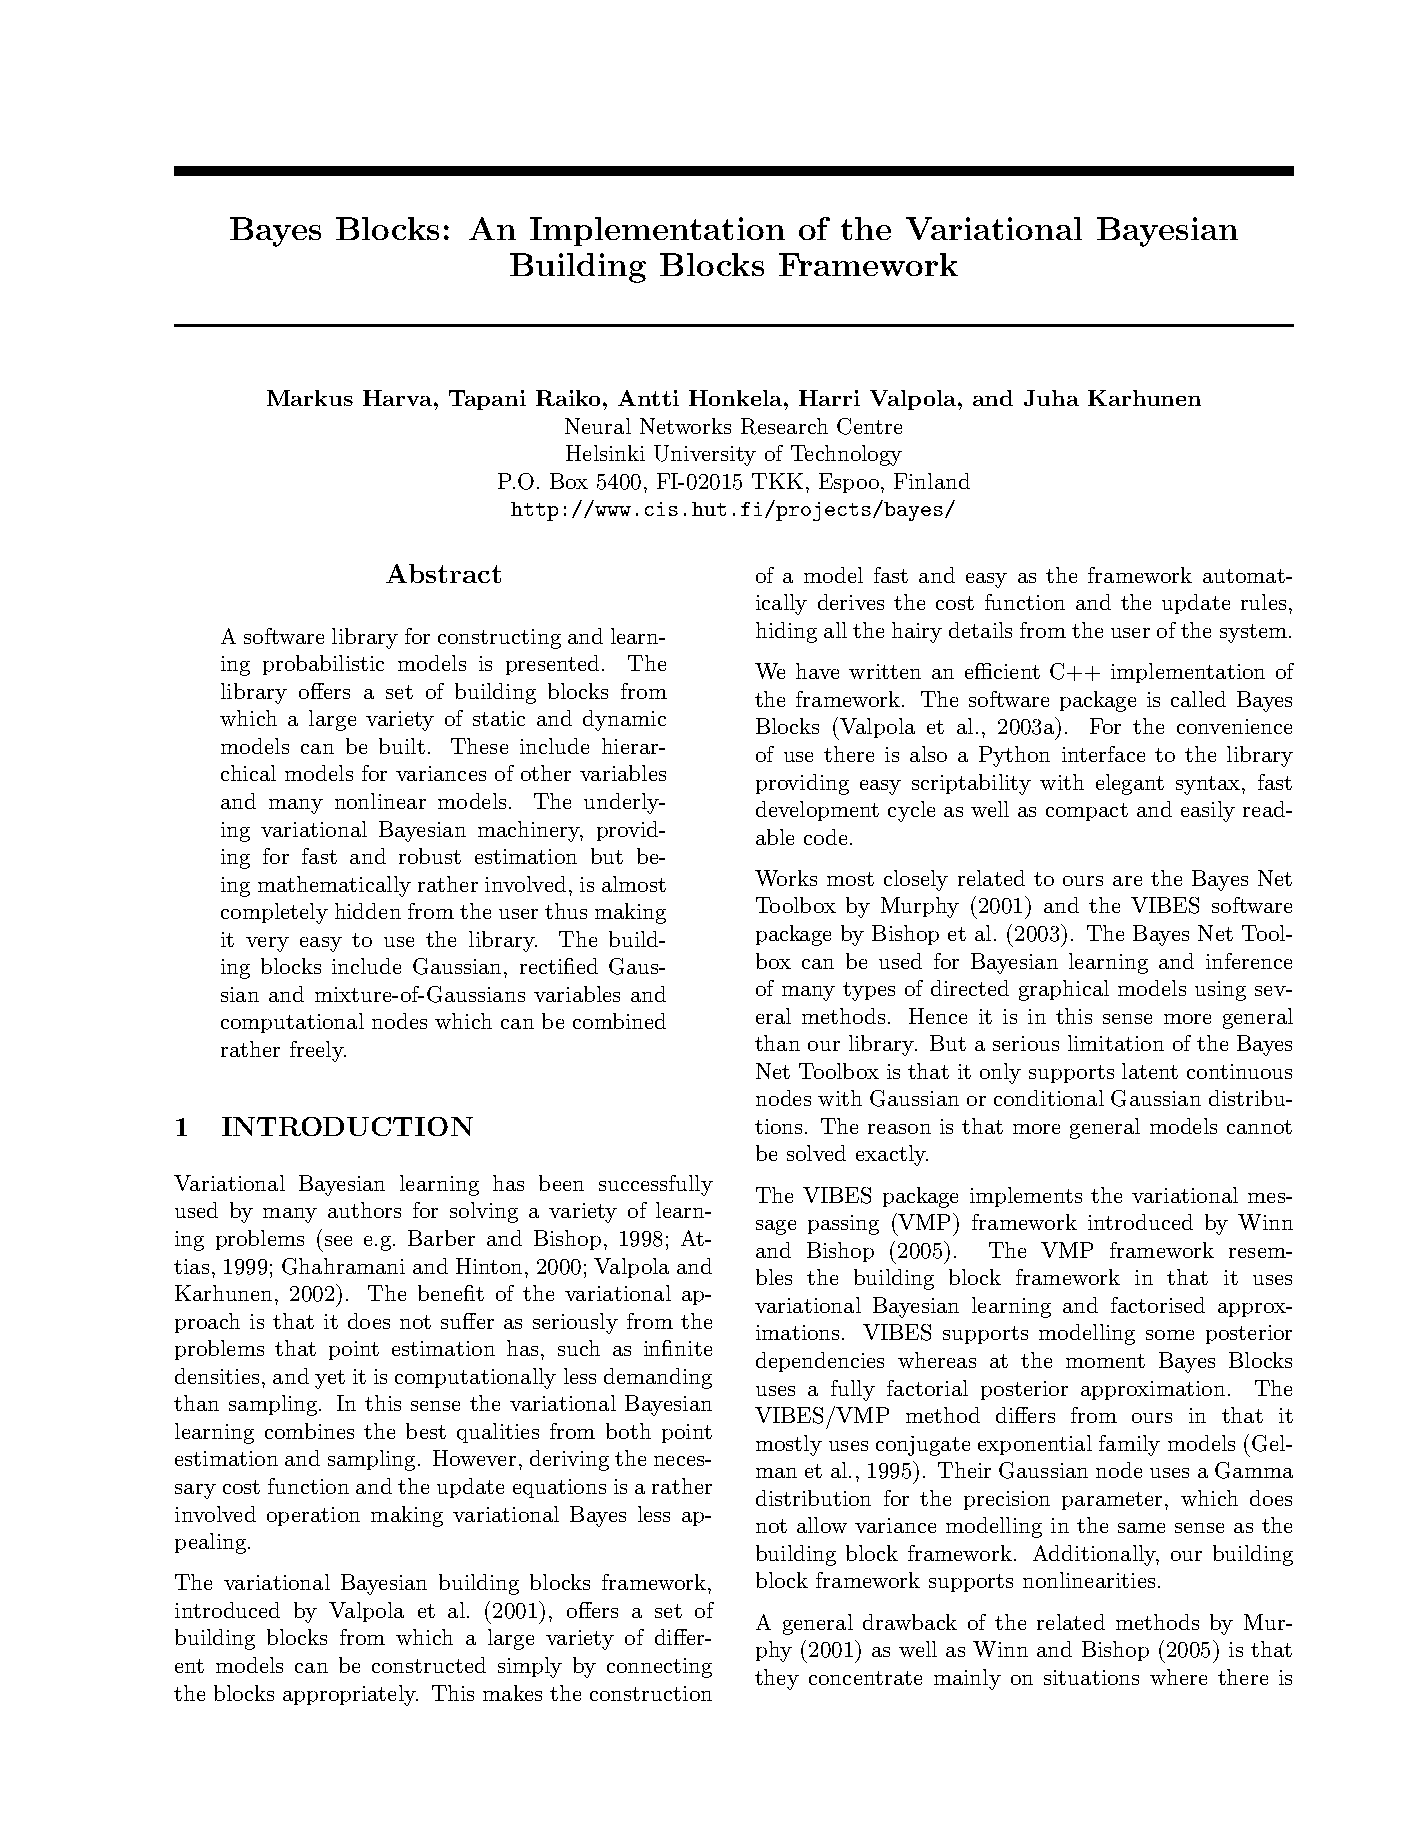  What do you see at coordinates (932, 481) in the image?
I see `Finland` at bounding box center [932, 481].
